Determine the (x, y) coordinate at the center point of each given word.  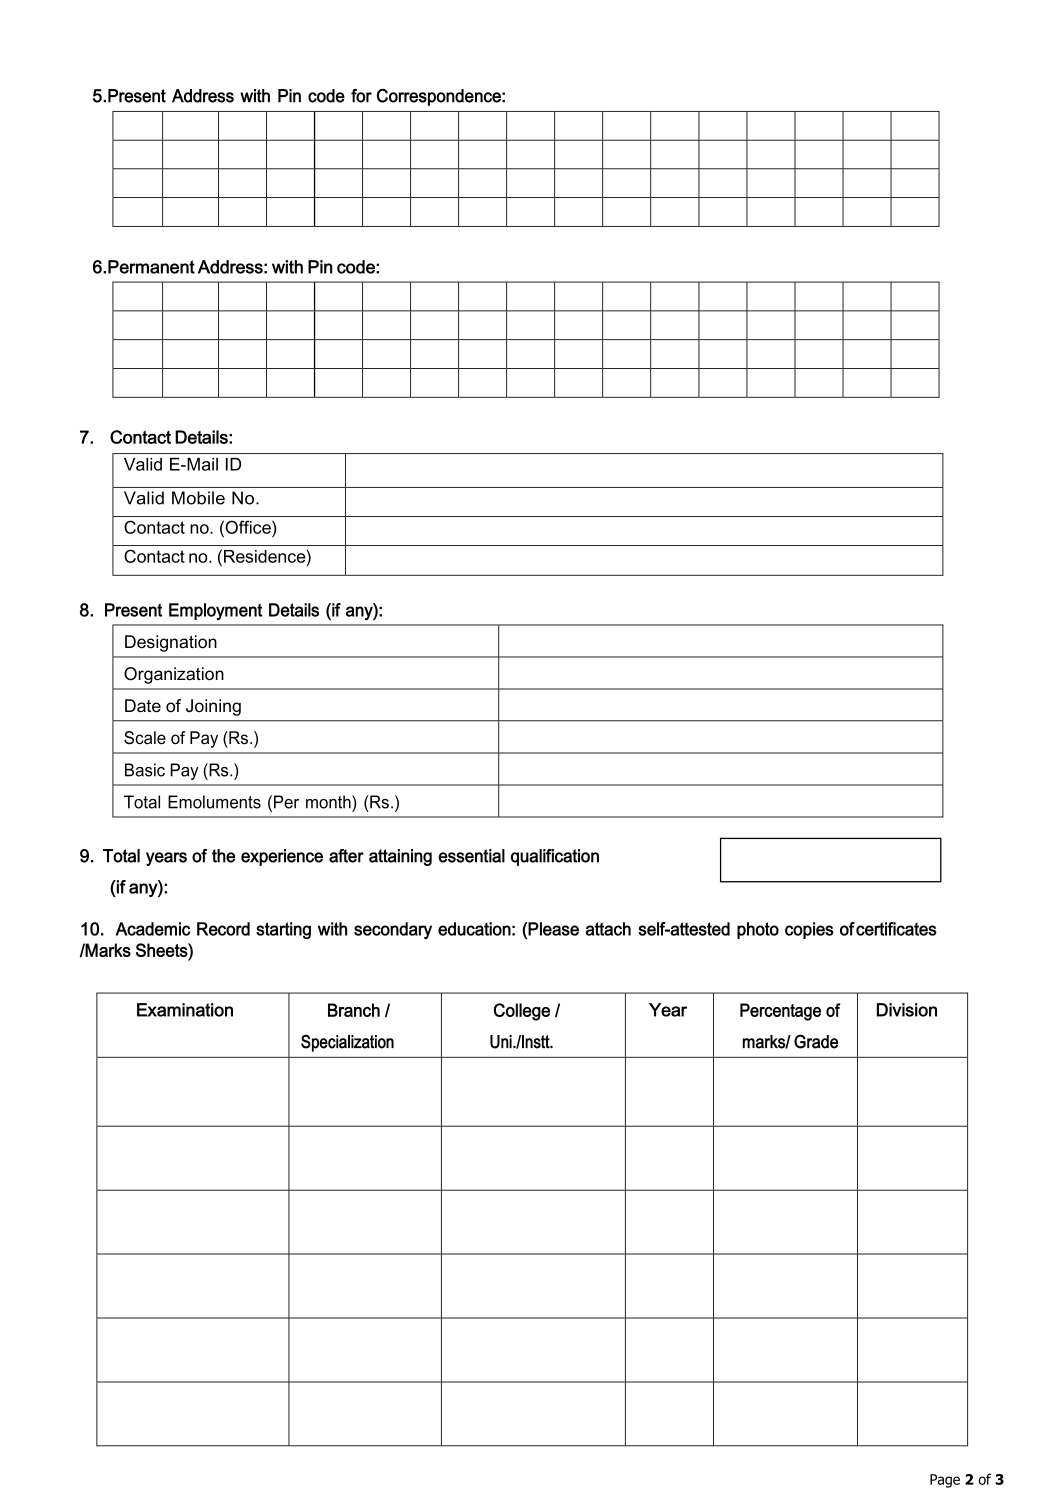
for (361, 96)
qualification (555, 857)
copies (809, 930)
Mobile (198, 498)
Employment (215, 611)
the (223, 856)
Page (945, 1481)
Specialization (347, 1043)
